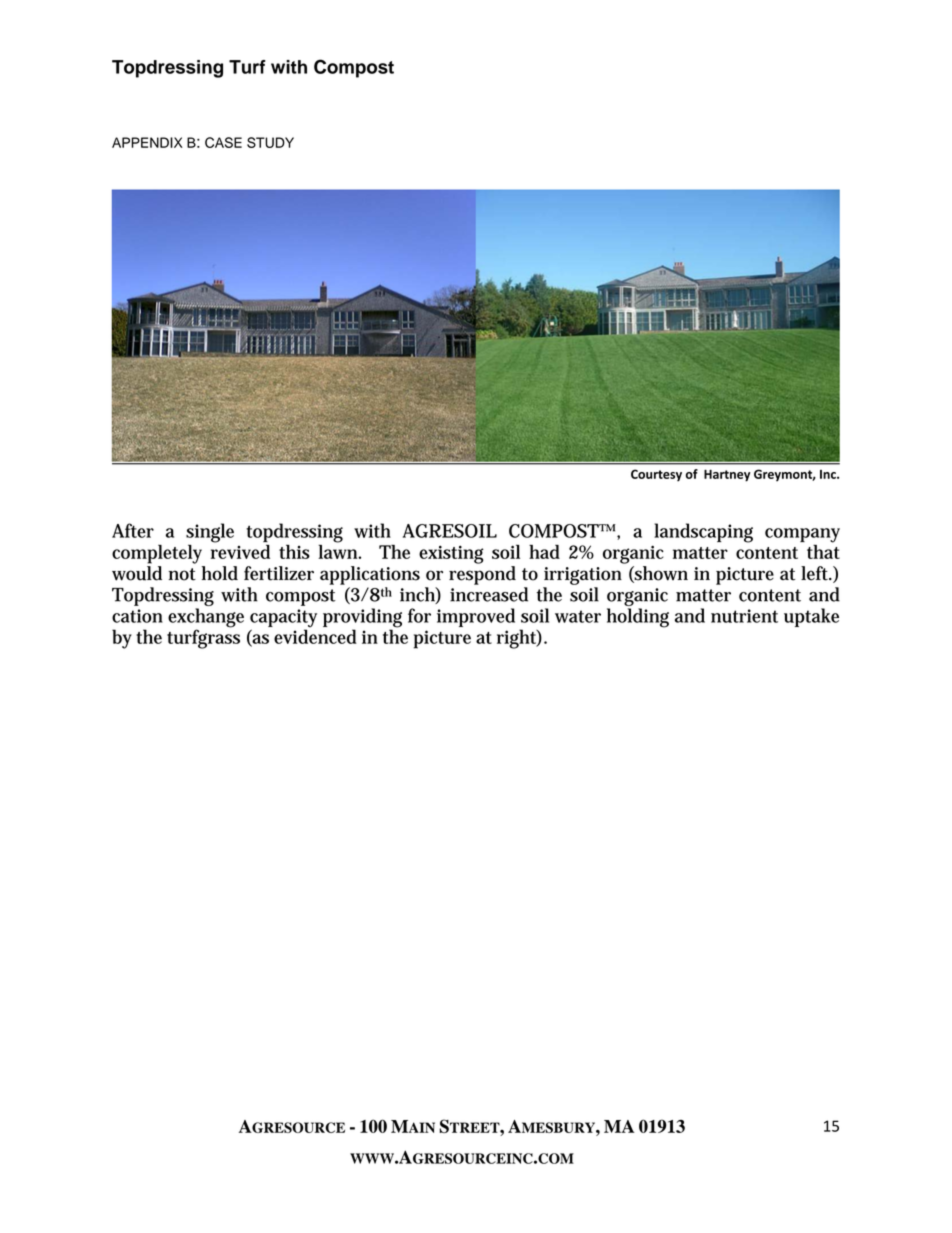  Describe the element at coordinates (802, 536) in the screenshot. I see `company` at that location.
